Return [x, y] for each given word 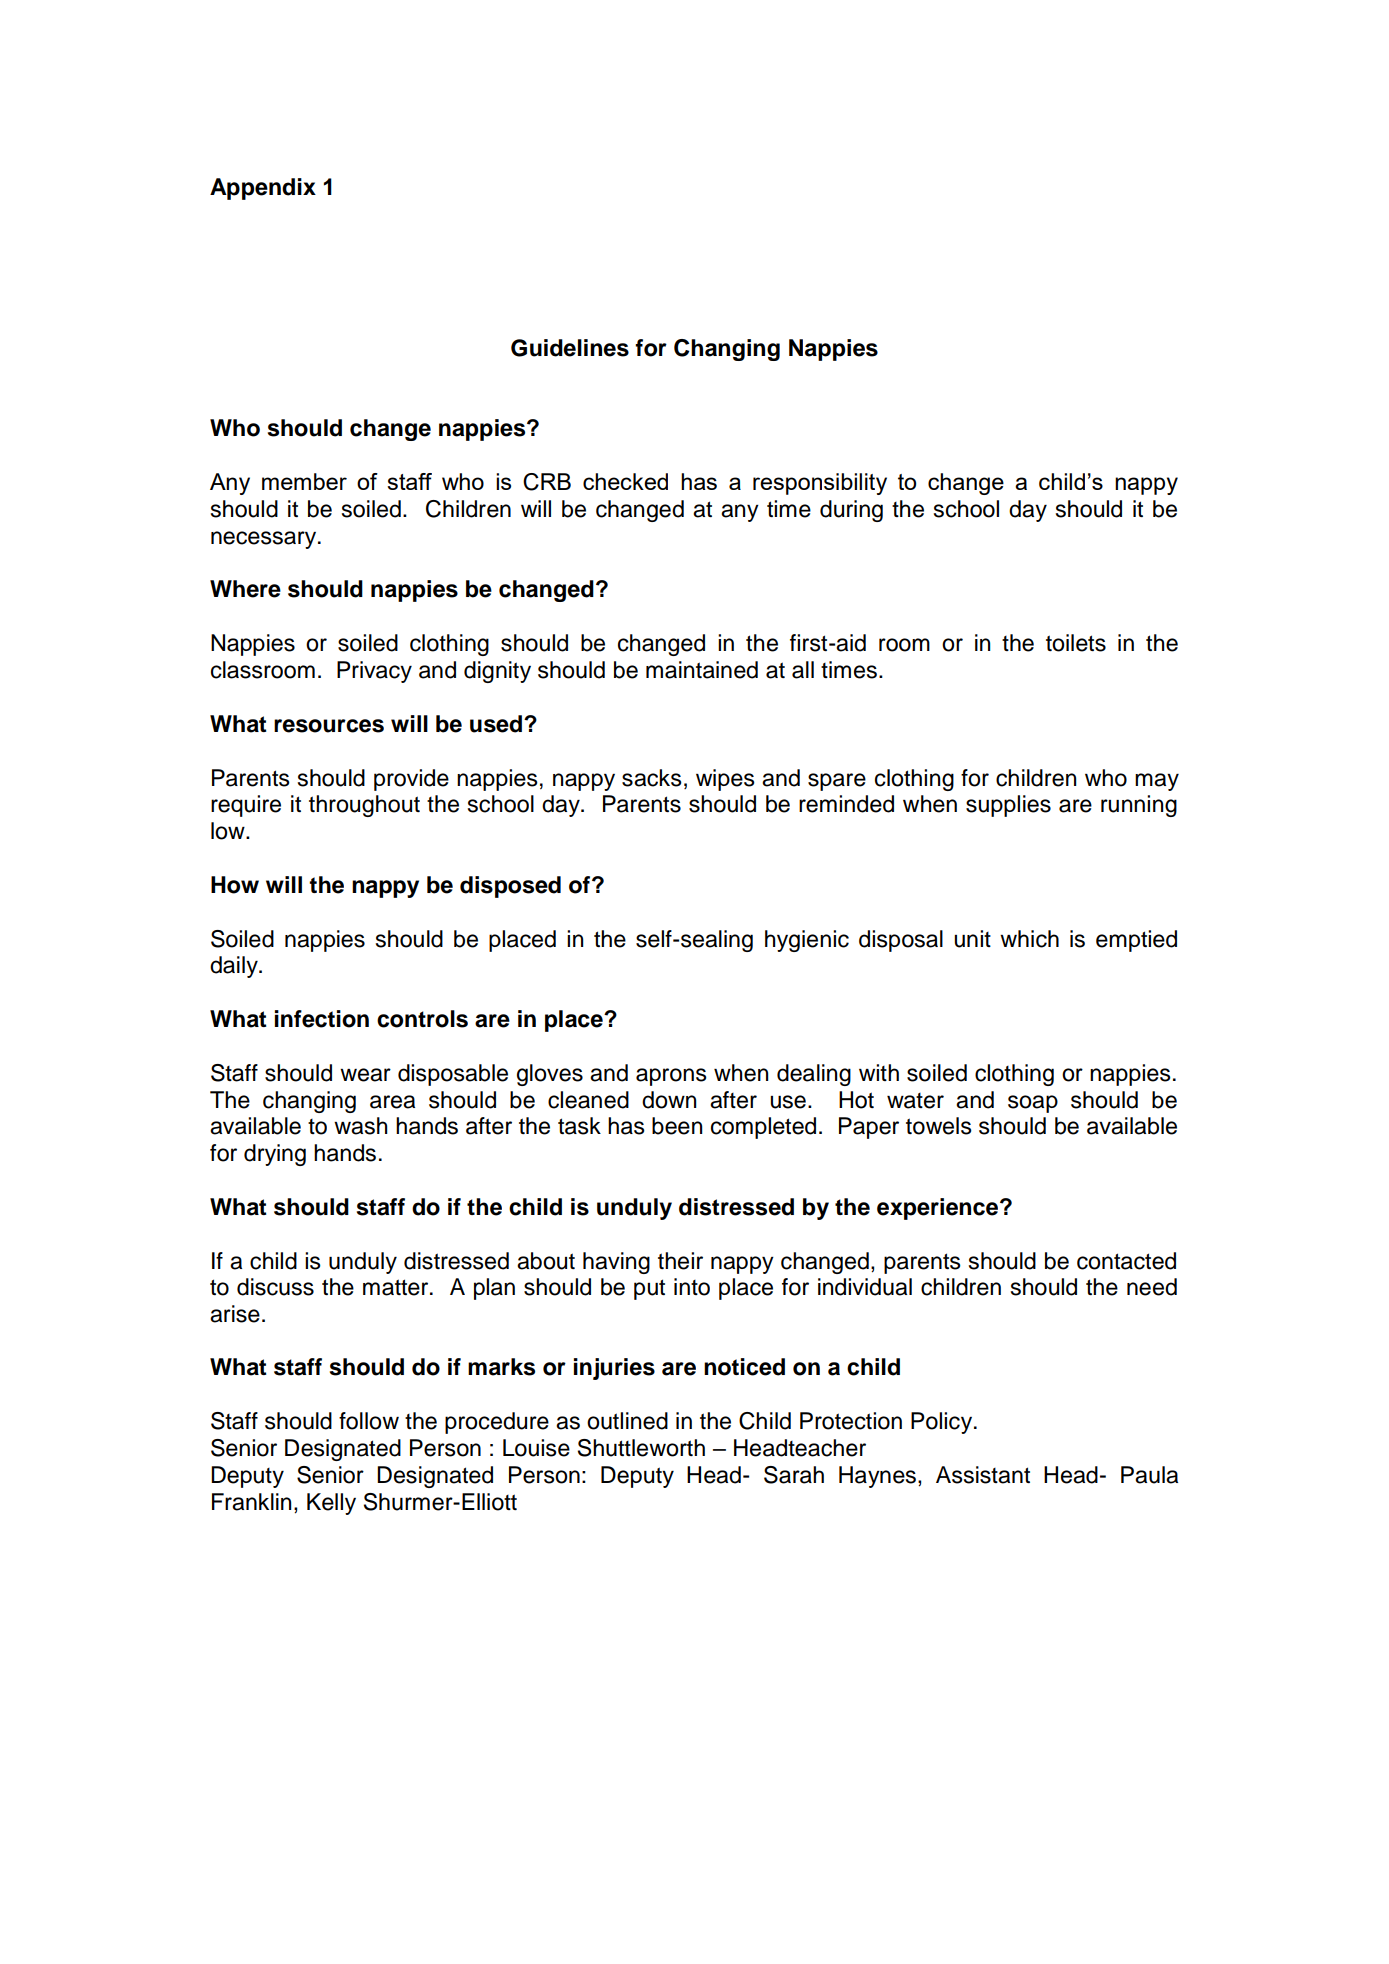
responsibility [820, 484]
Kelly [331, 1504]
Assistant [983, 1475]
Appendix [263, 189]
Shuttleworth [641, 1448]
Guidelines [570, 348]
